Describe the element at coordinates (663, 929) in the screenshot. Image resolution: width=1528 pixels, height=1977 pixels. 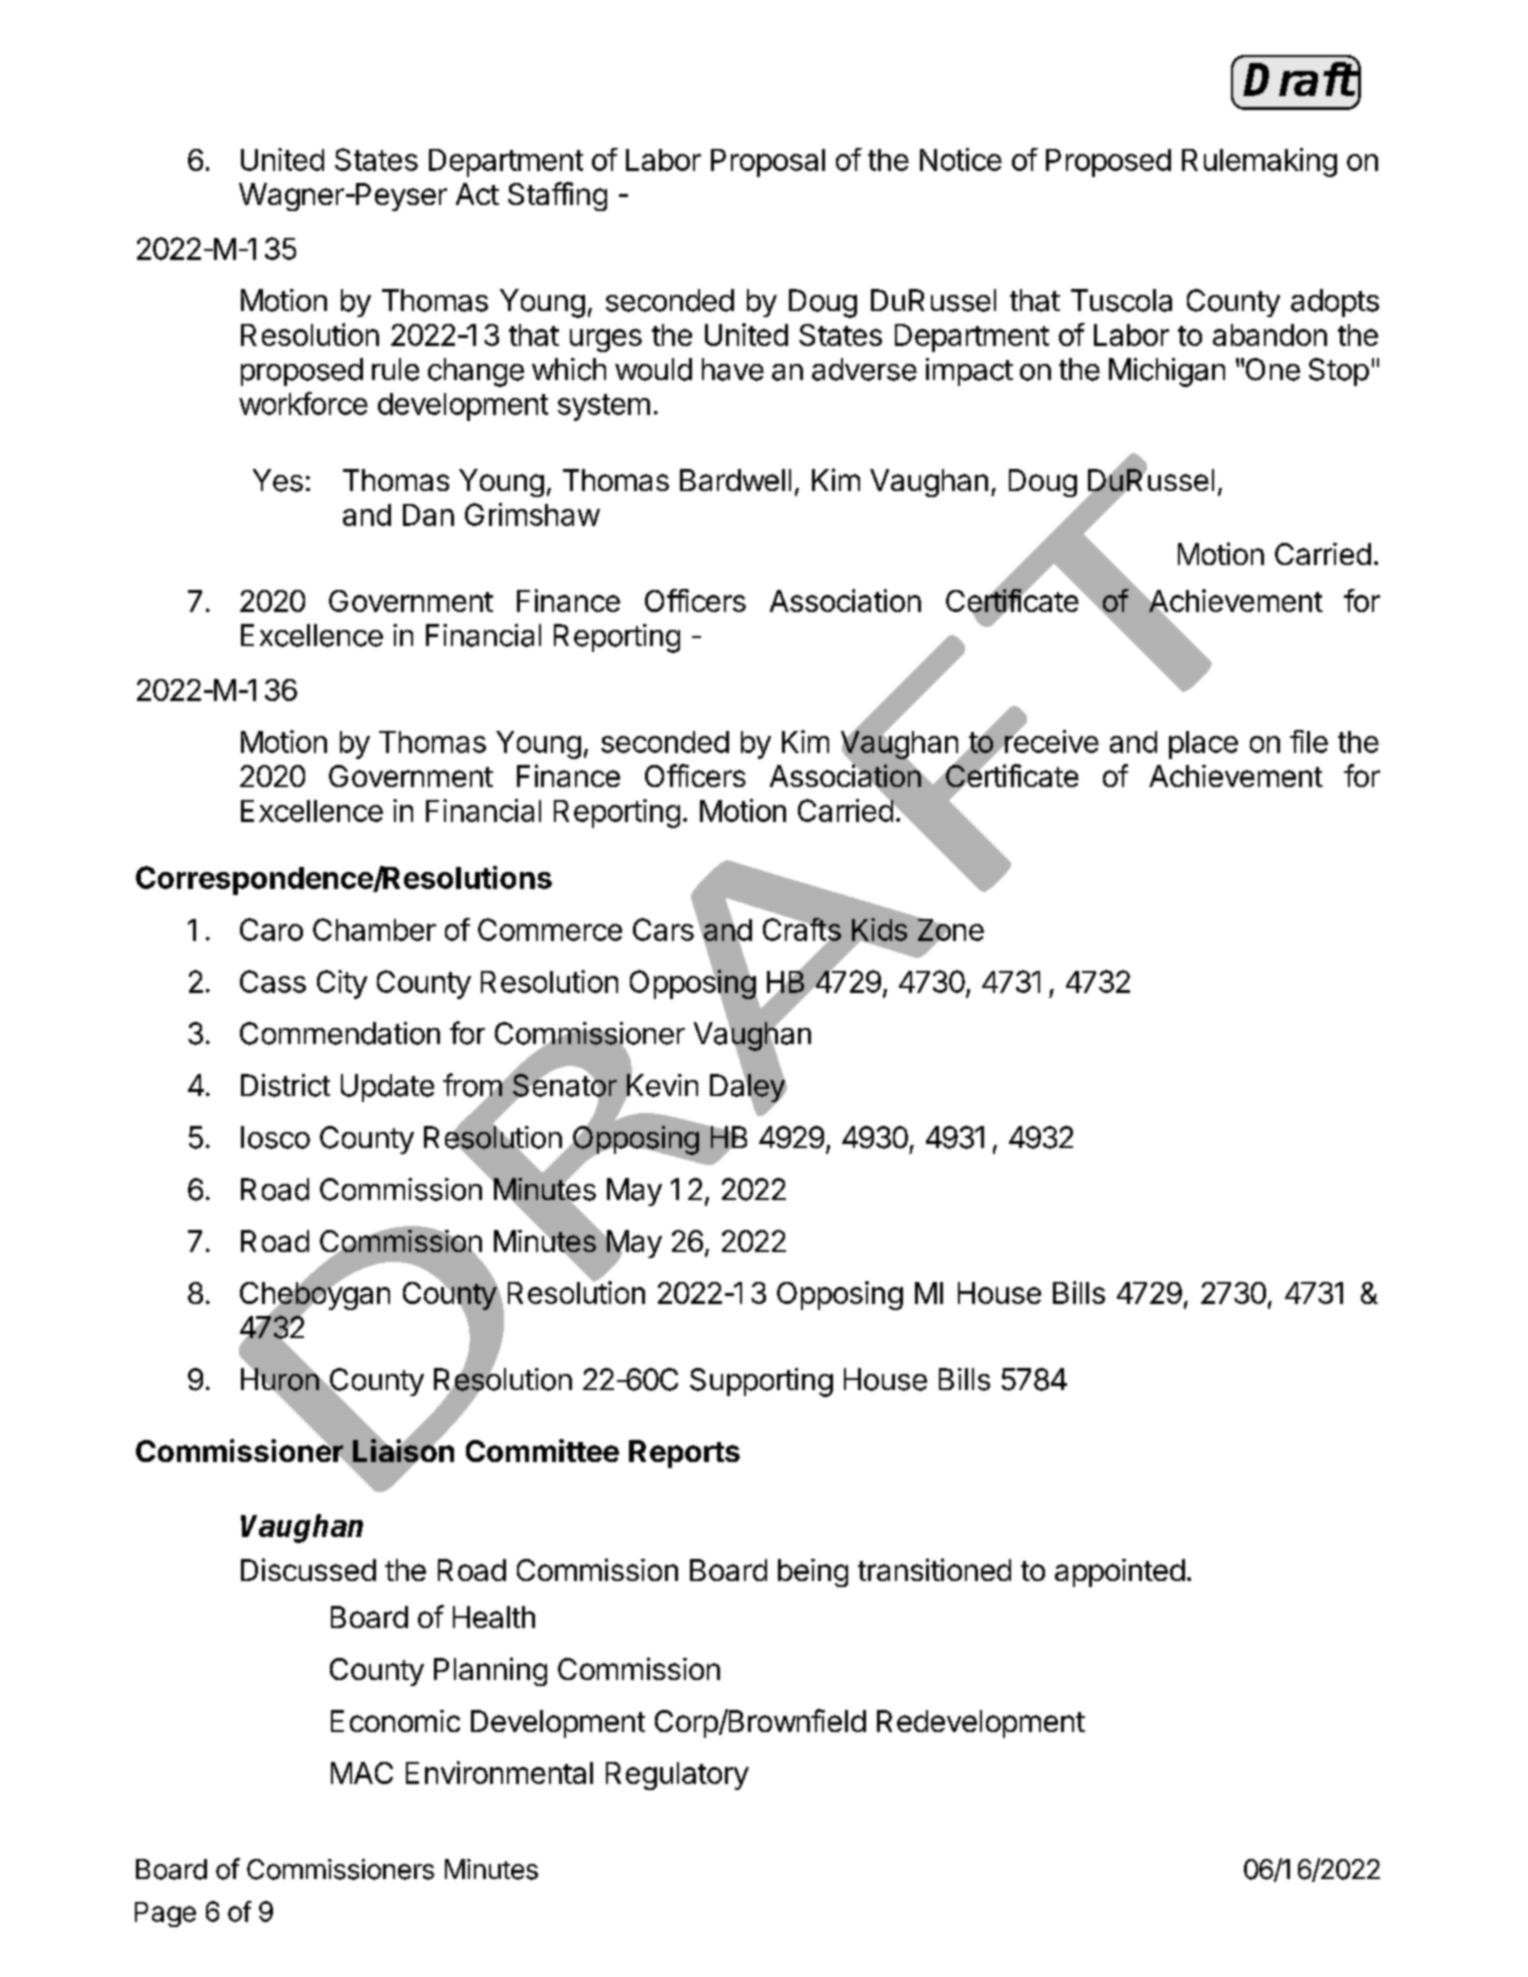
I see `Cars` at that location.
